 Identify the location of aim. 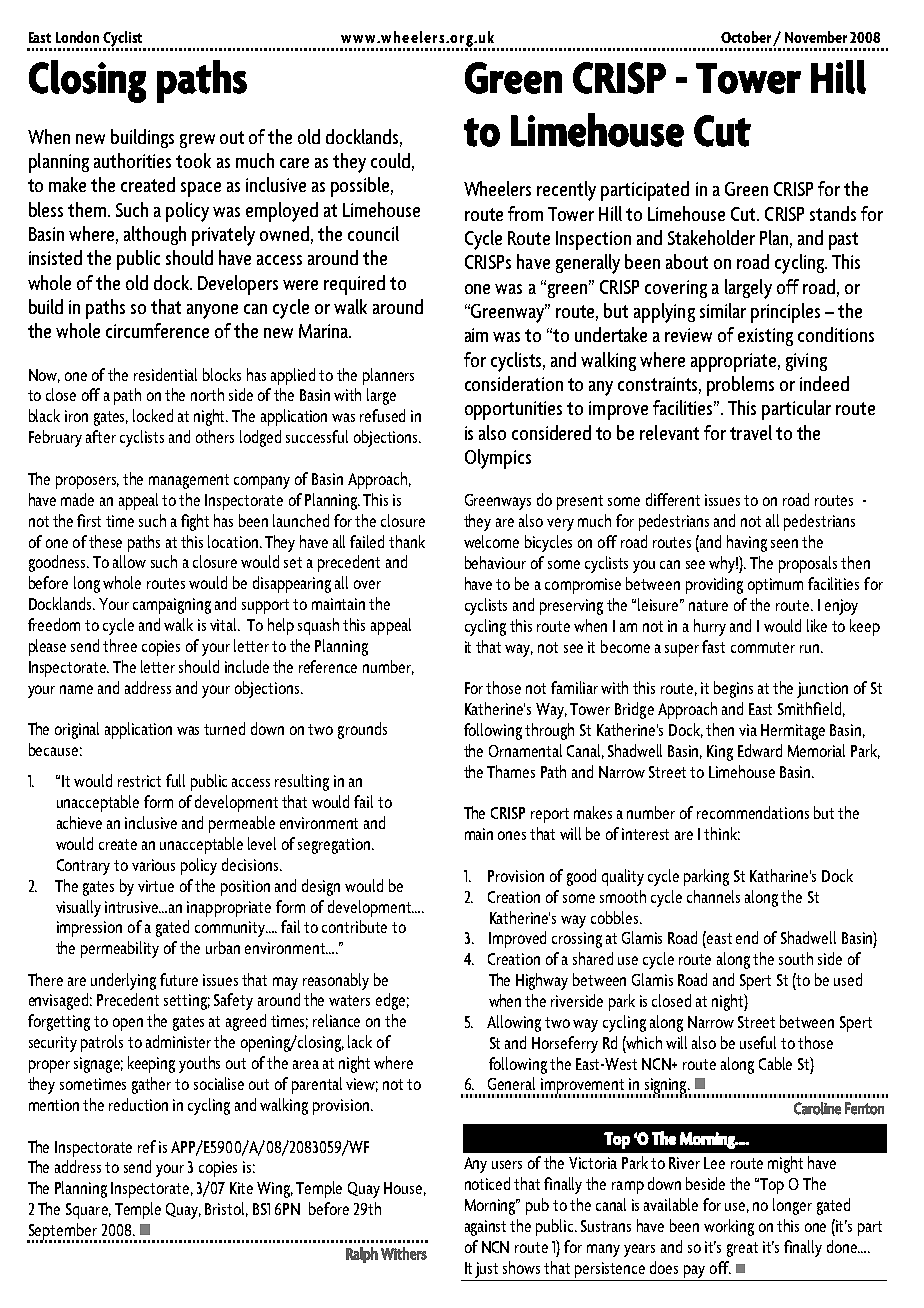
(476, 335).
